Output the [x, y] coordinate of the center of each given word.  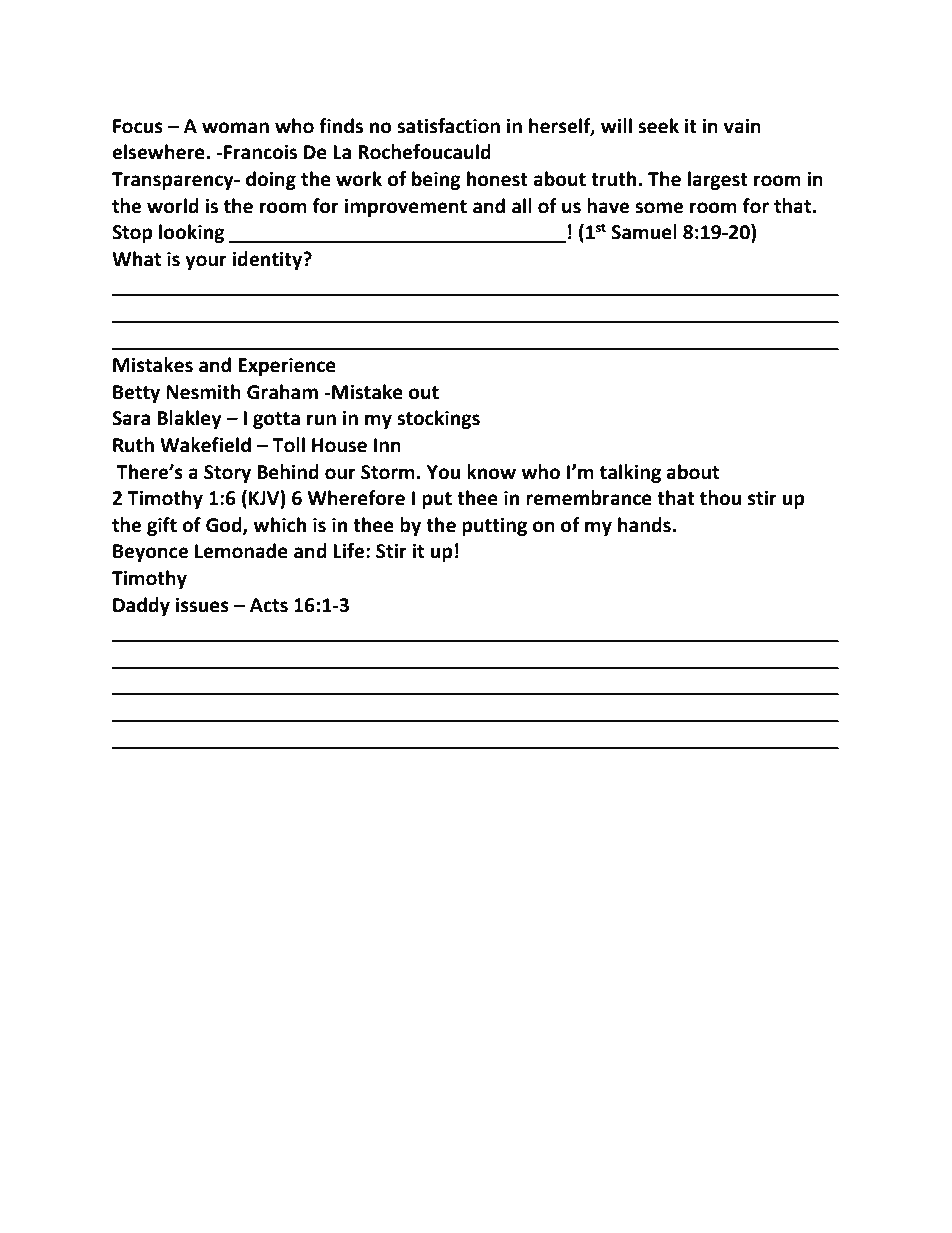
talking [630, 473]
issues [202, 605]
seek [658, 126]
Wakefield [205, 445]
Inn [387, 445]
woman [235, 128]
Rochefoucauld [424, 152]
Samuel [644, 232]
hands [645, 525]
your [206, 262]
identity [268, 260]
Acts [269, 605]
